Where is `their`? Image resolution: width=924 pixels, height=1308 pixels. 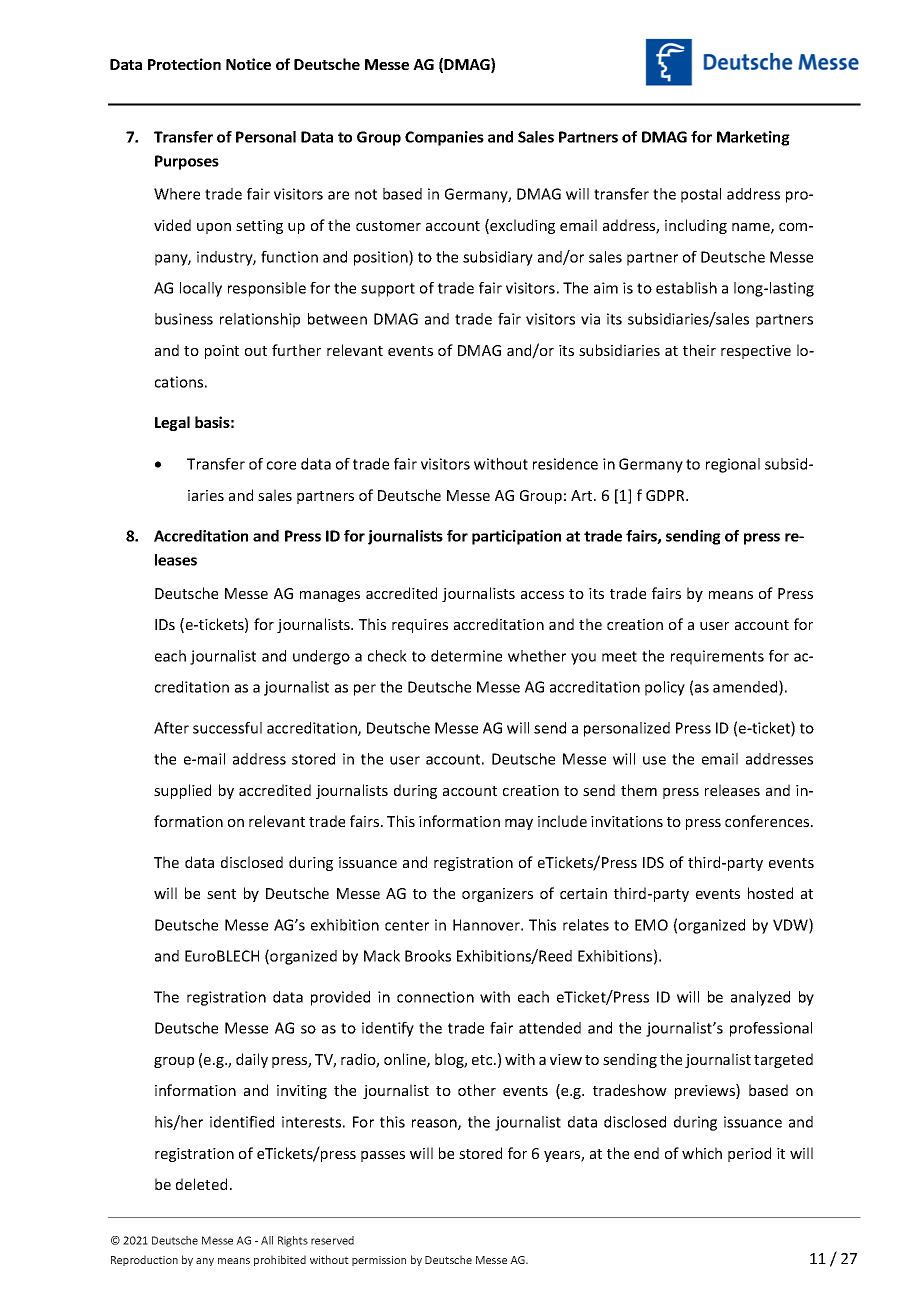 their is located at coordinates (699, 350).
